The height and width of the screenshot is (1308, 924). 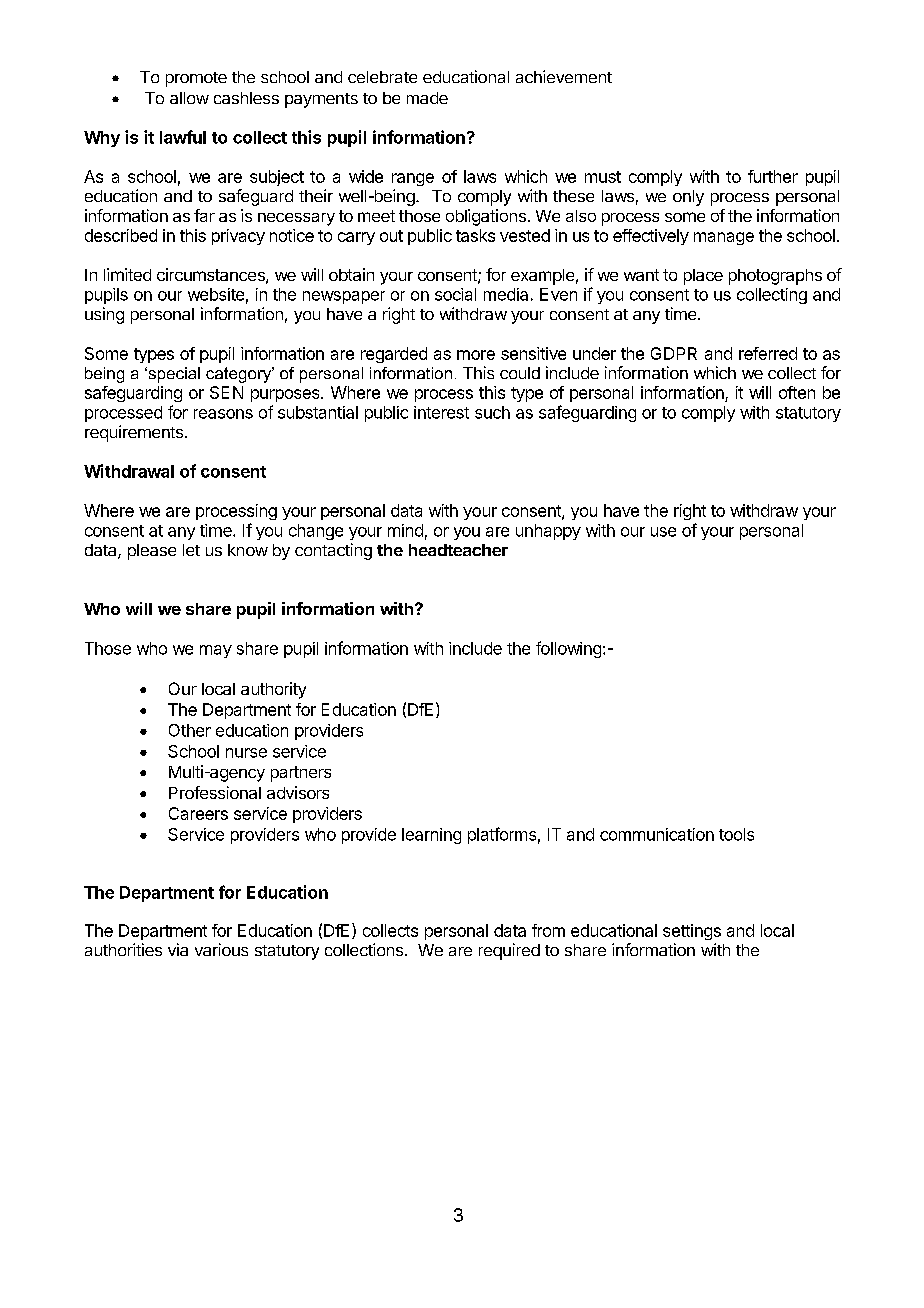 I want to click on use, so click(x=663, y=532).
